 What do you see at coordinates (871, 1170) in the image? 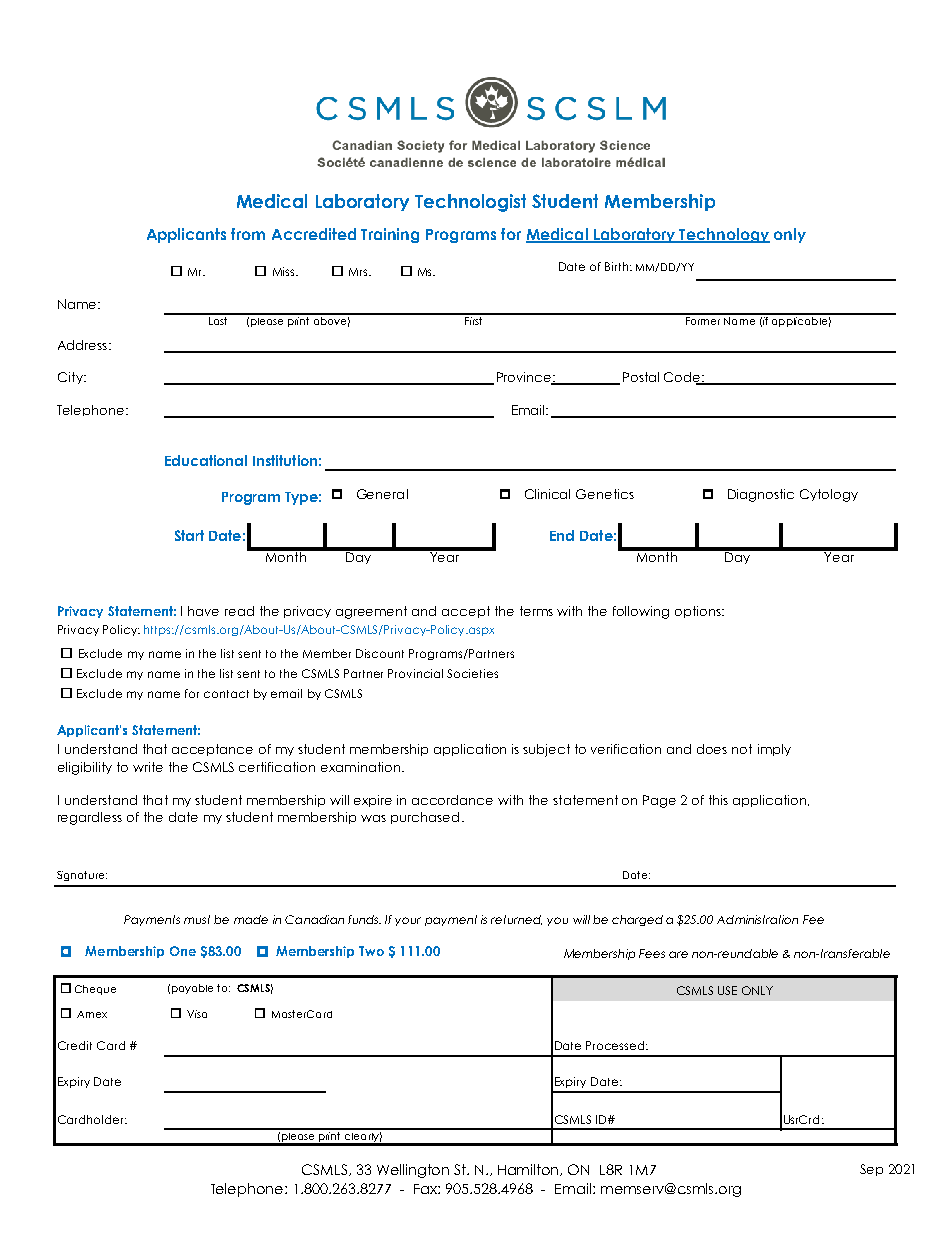
I see `Sep` at bounding box center [871, 1170].
